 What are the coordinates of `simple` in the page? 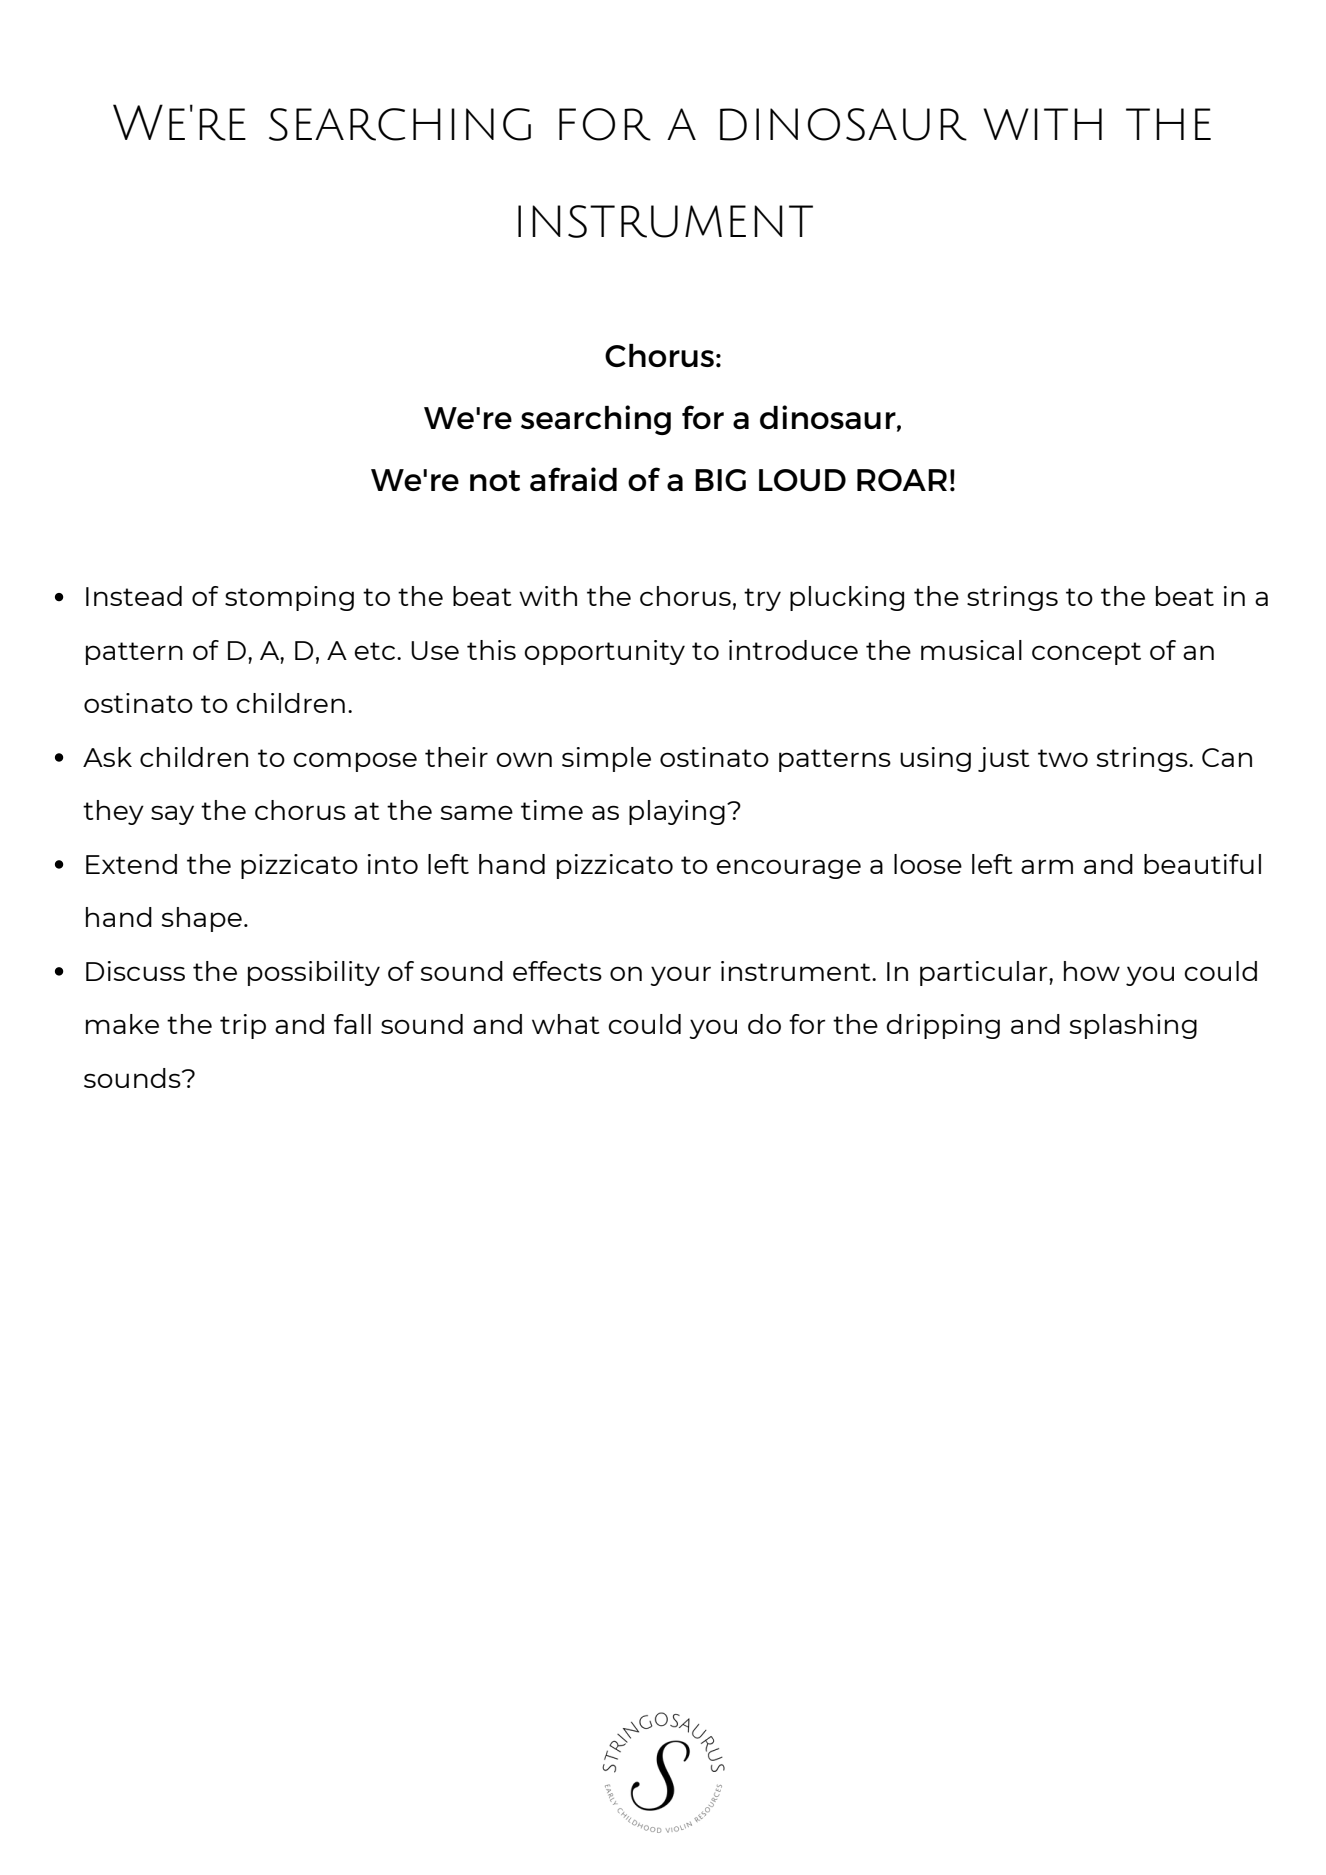 It's located at (606, 759).
